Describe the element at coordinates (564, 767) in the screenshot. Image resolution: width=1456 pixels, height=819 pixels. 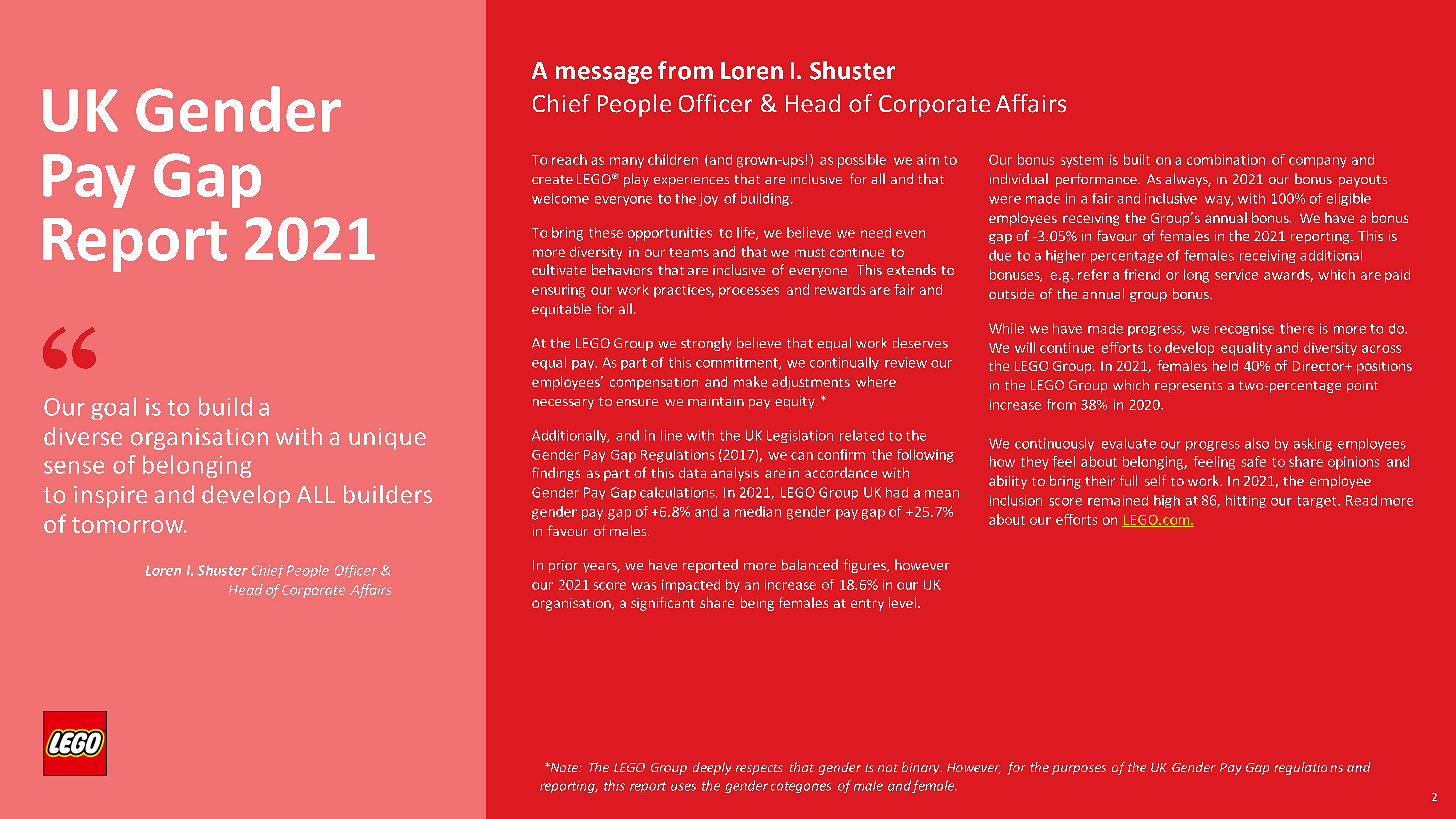
I see `Note` at that location.
